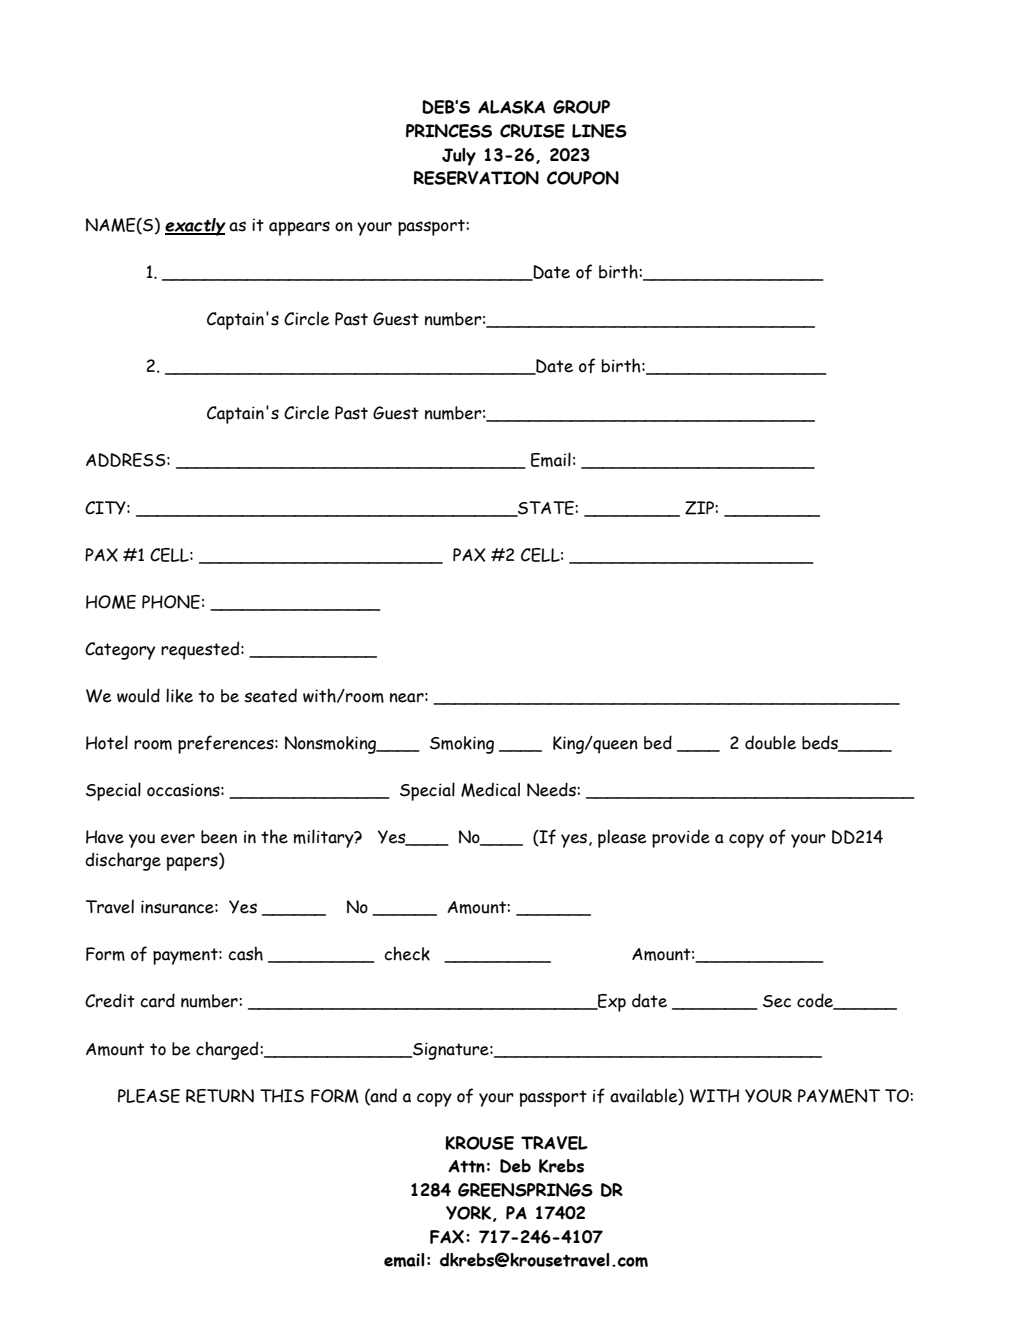 This document has width=1033, height=1337. What do you see at coordinates (220, 1096) in the document?
I see `RETURN` at bounding box center [220, 1096].
